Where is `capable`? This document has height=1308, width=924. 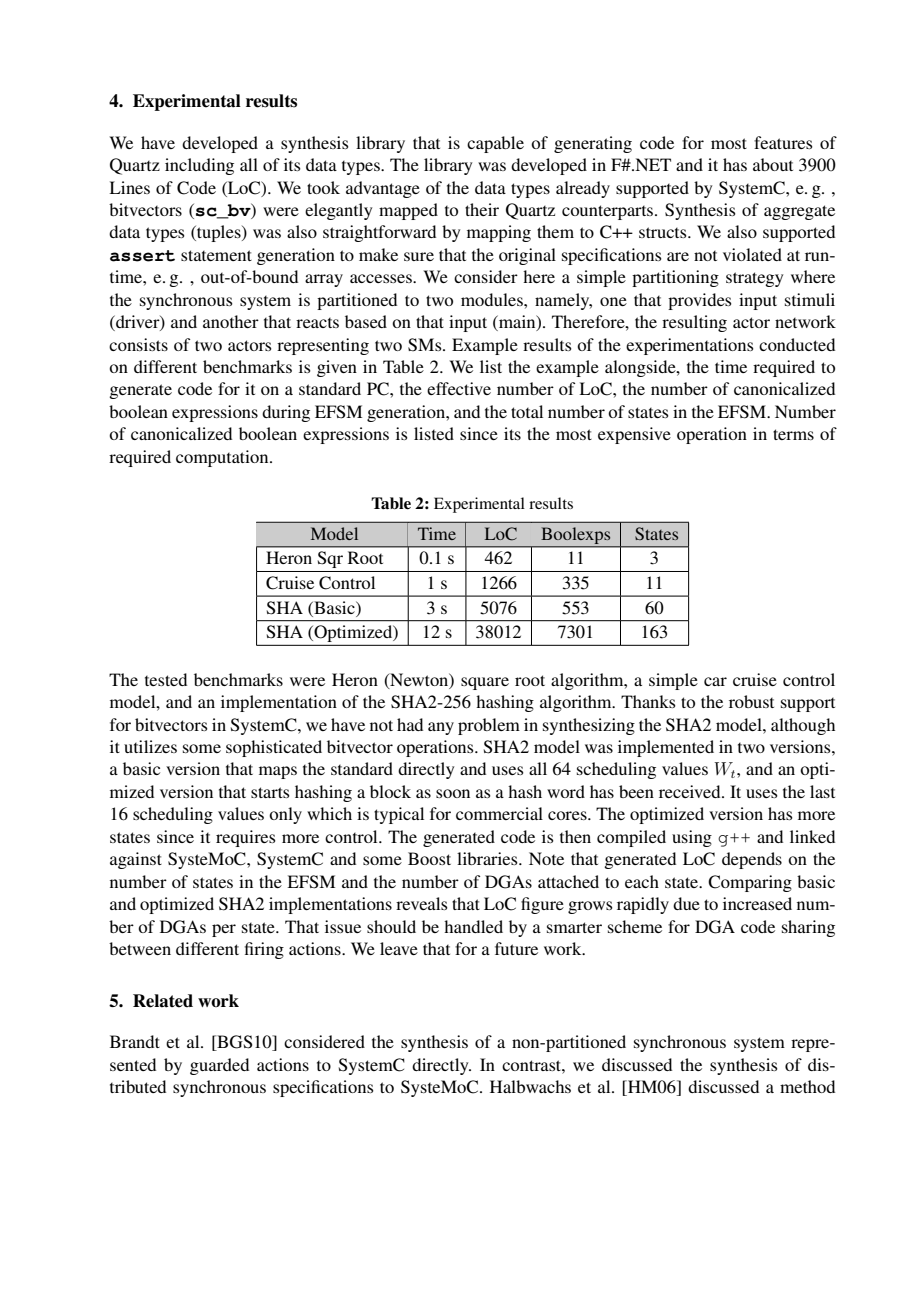 capable is located at coordinates (495, 144).
